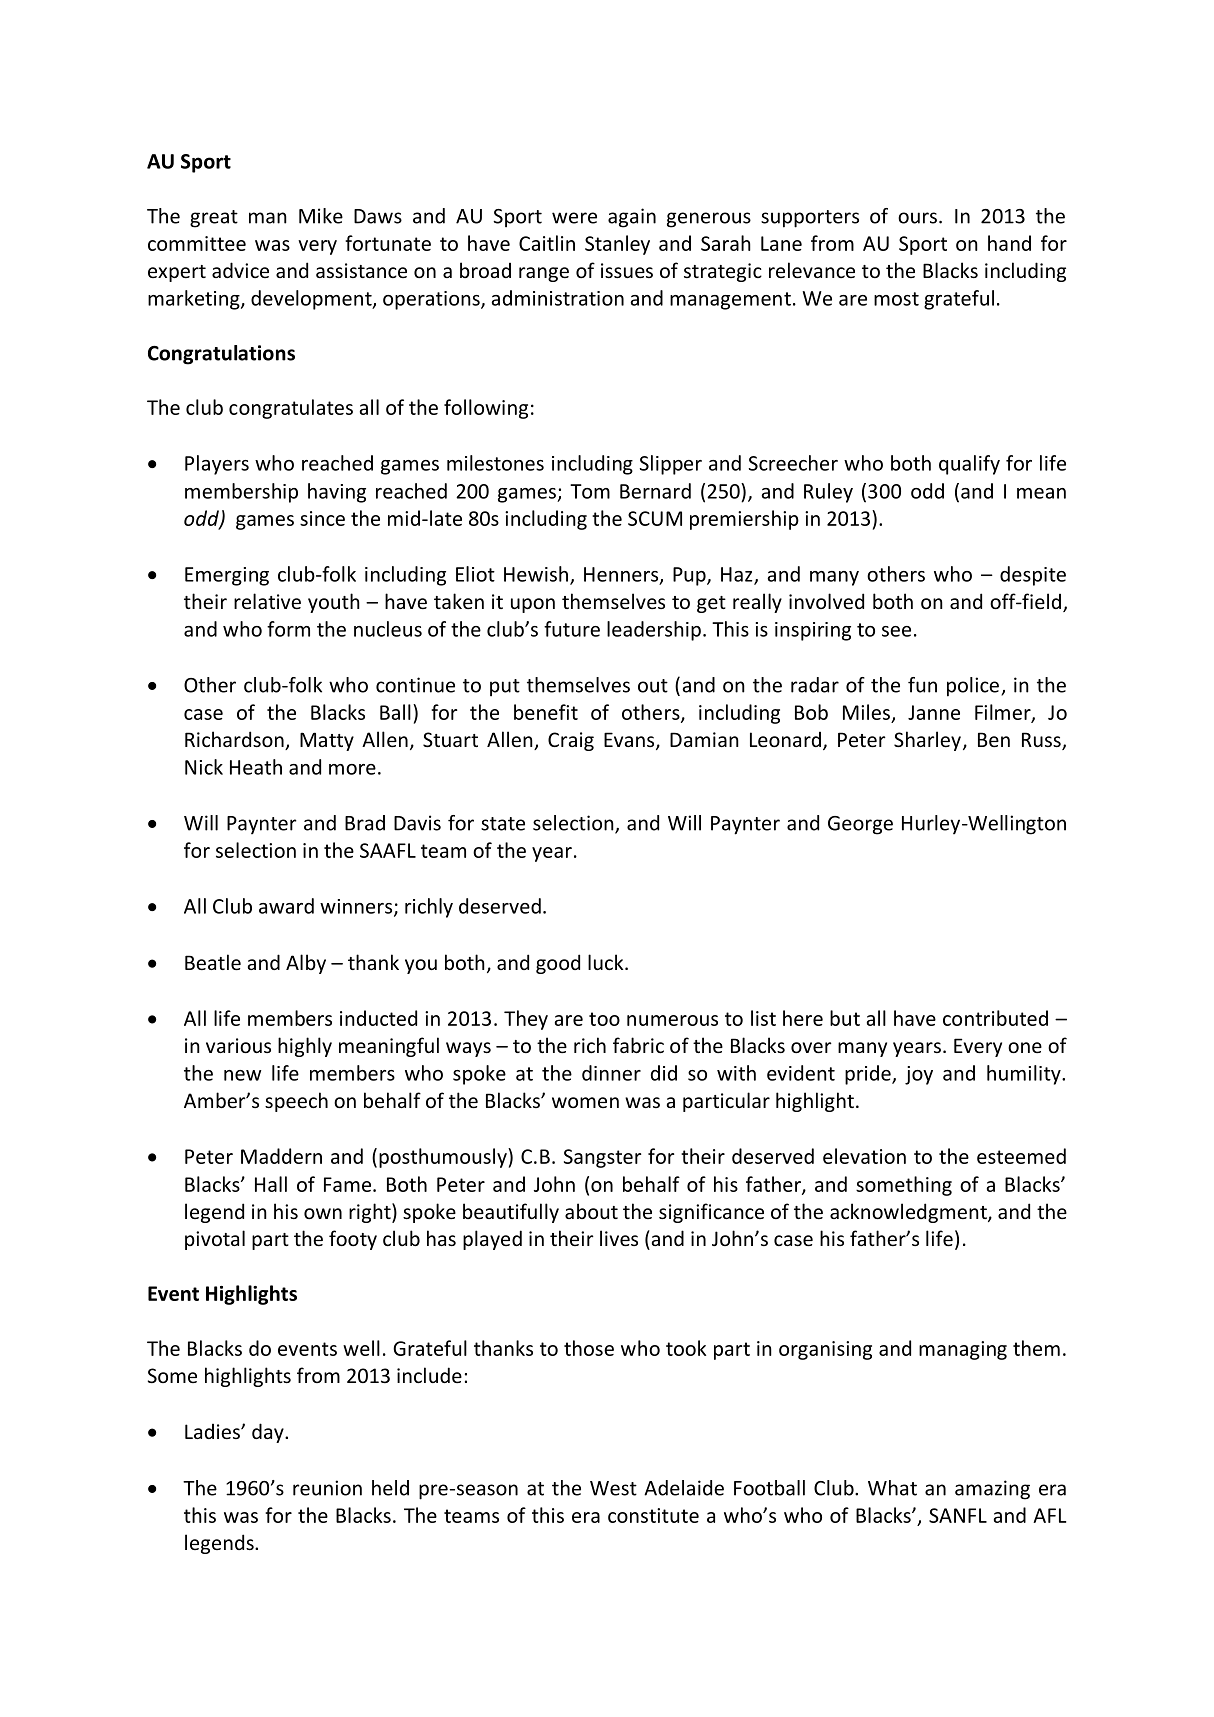 This page has height=1717, width=1214. Describe the element at coordinates (617, 245) in the page. I see `Stanley` at that location.
